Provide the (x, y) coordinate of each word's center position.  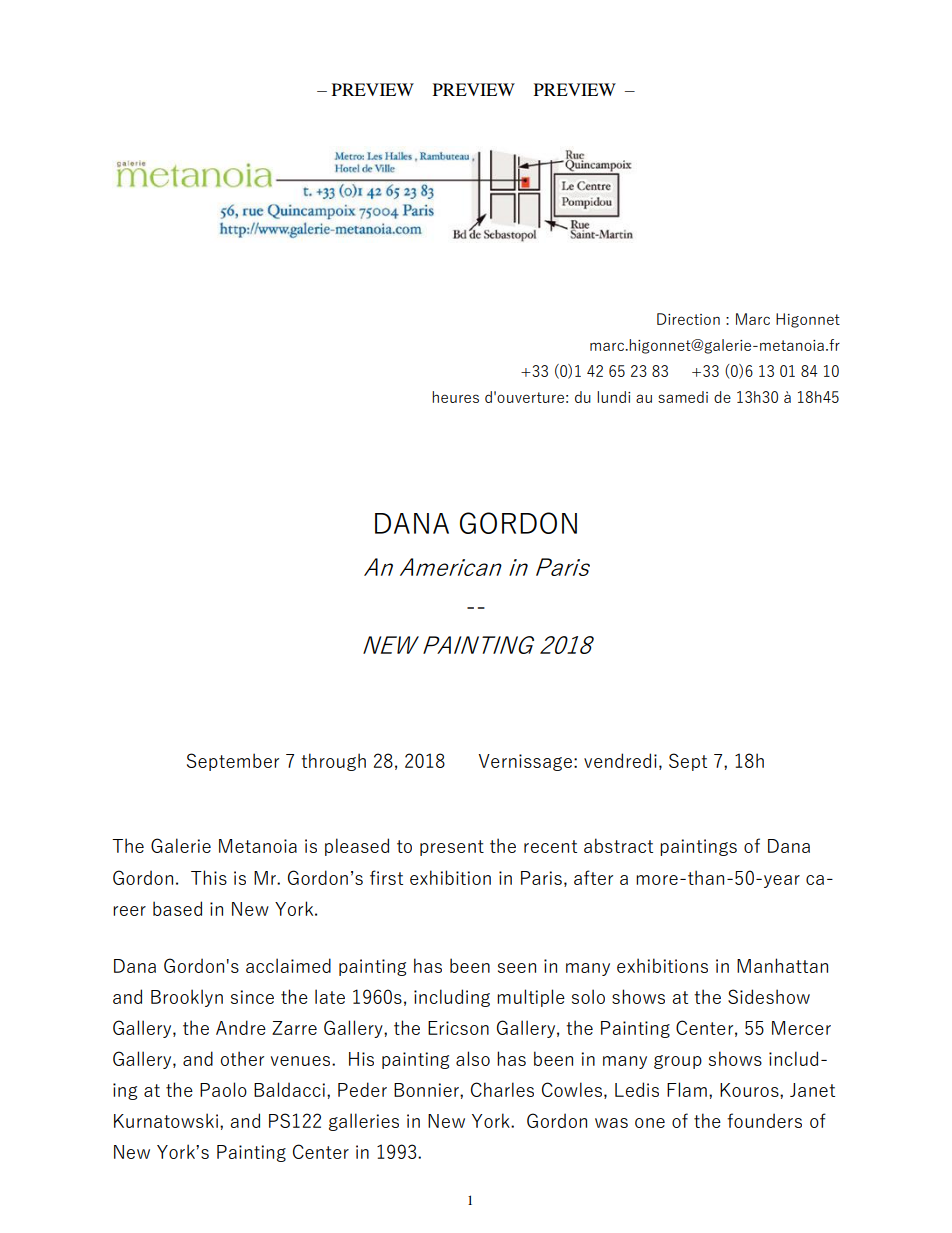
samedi (683, 397)
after (593, 877)
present (452, 848)
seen (517, 968)
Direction (688, 319)
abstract (618, 845)
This (209, 877)
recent (550, 846)
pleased (357, 847)
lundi (613, 397)
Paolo (223, 1089)
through (333, 762)
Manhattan (782, 965)
